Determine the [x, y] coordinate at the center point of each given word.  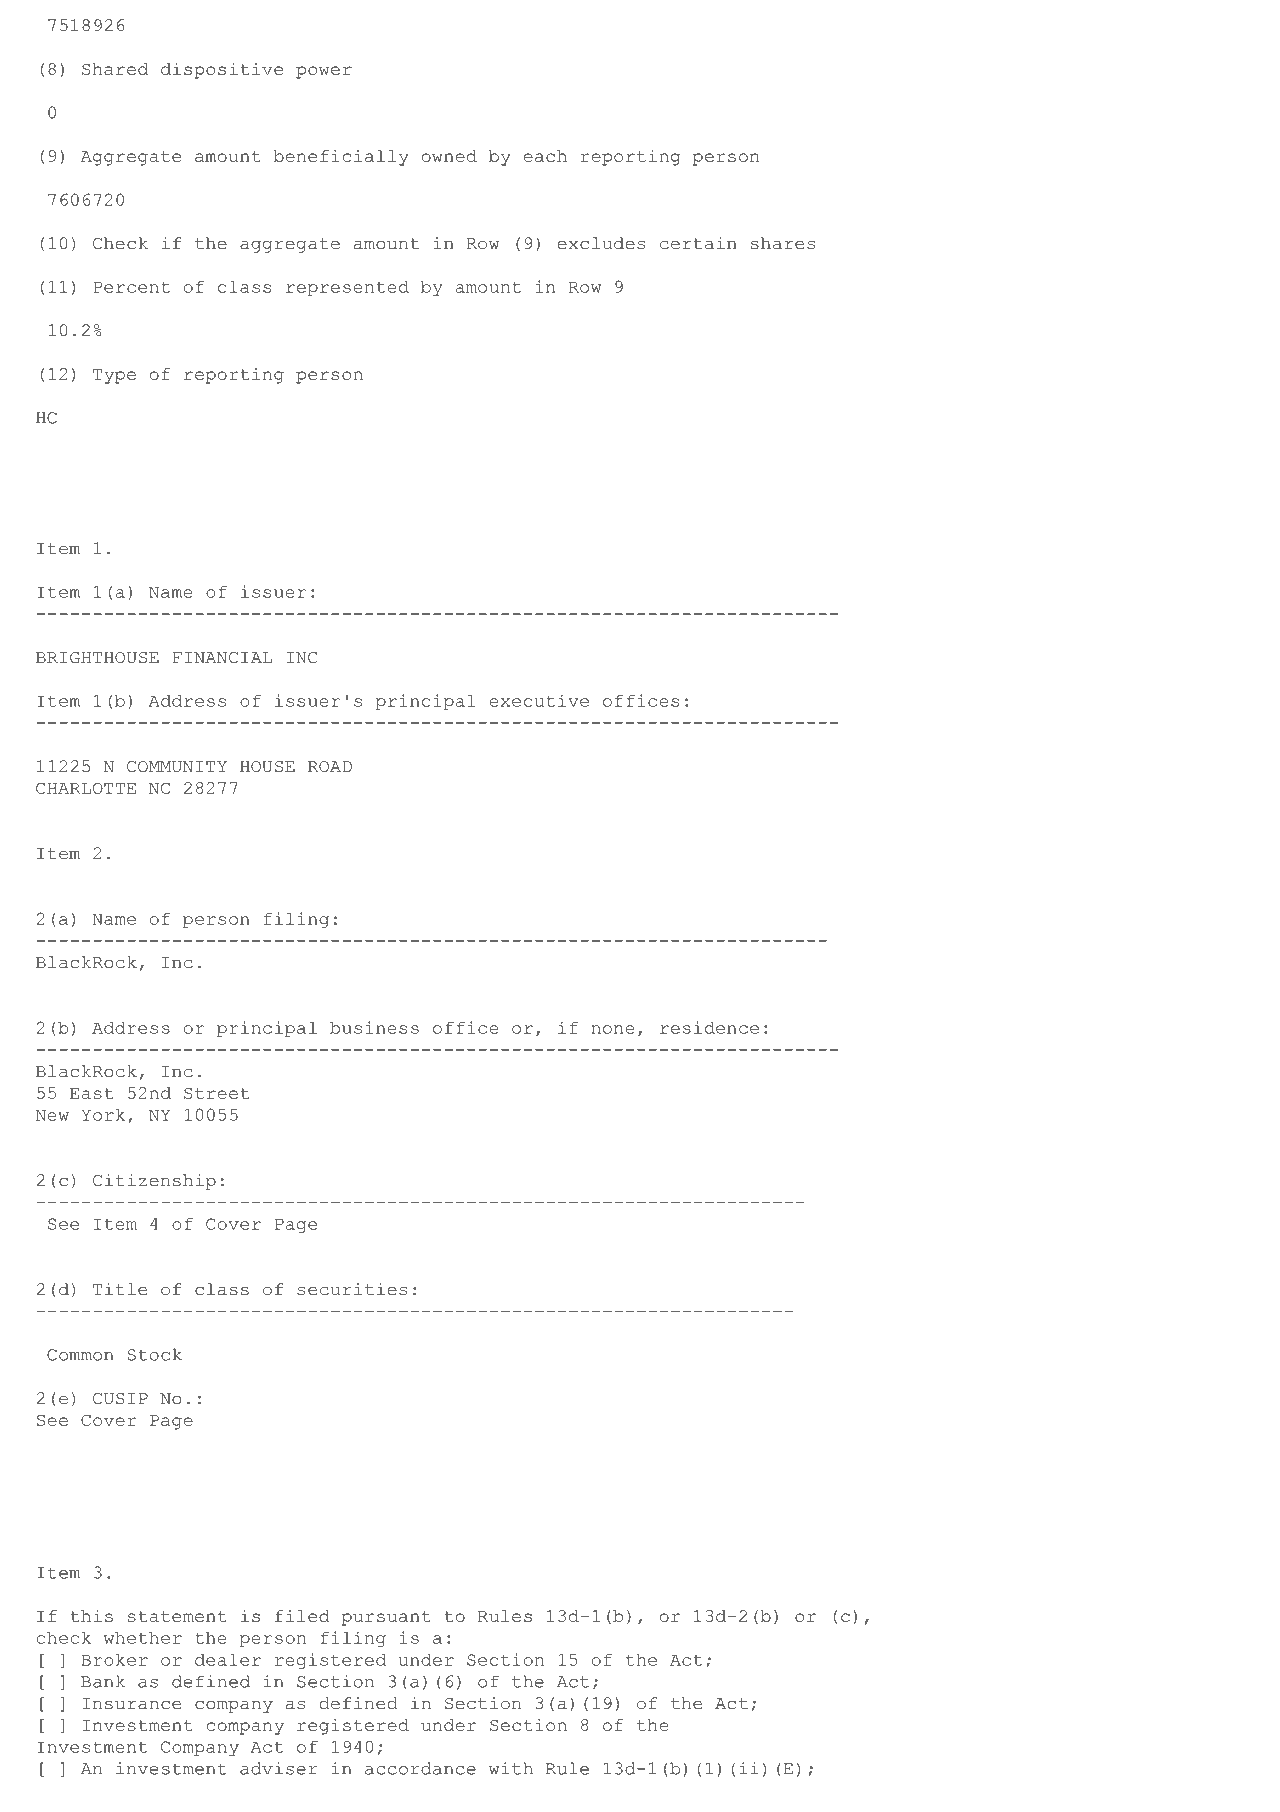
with [511, 1768]
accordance [420, 1768]
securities [352, 1289]
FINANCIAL [222, 658]
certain [698, 243]
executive [539, 700]
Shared [115, 69]
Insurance [131, 1704]
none [613, 1029]
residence [709, 1027]
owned [449, 156]
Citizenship [154, 1182]
